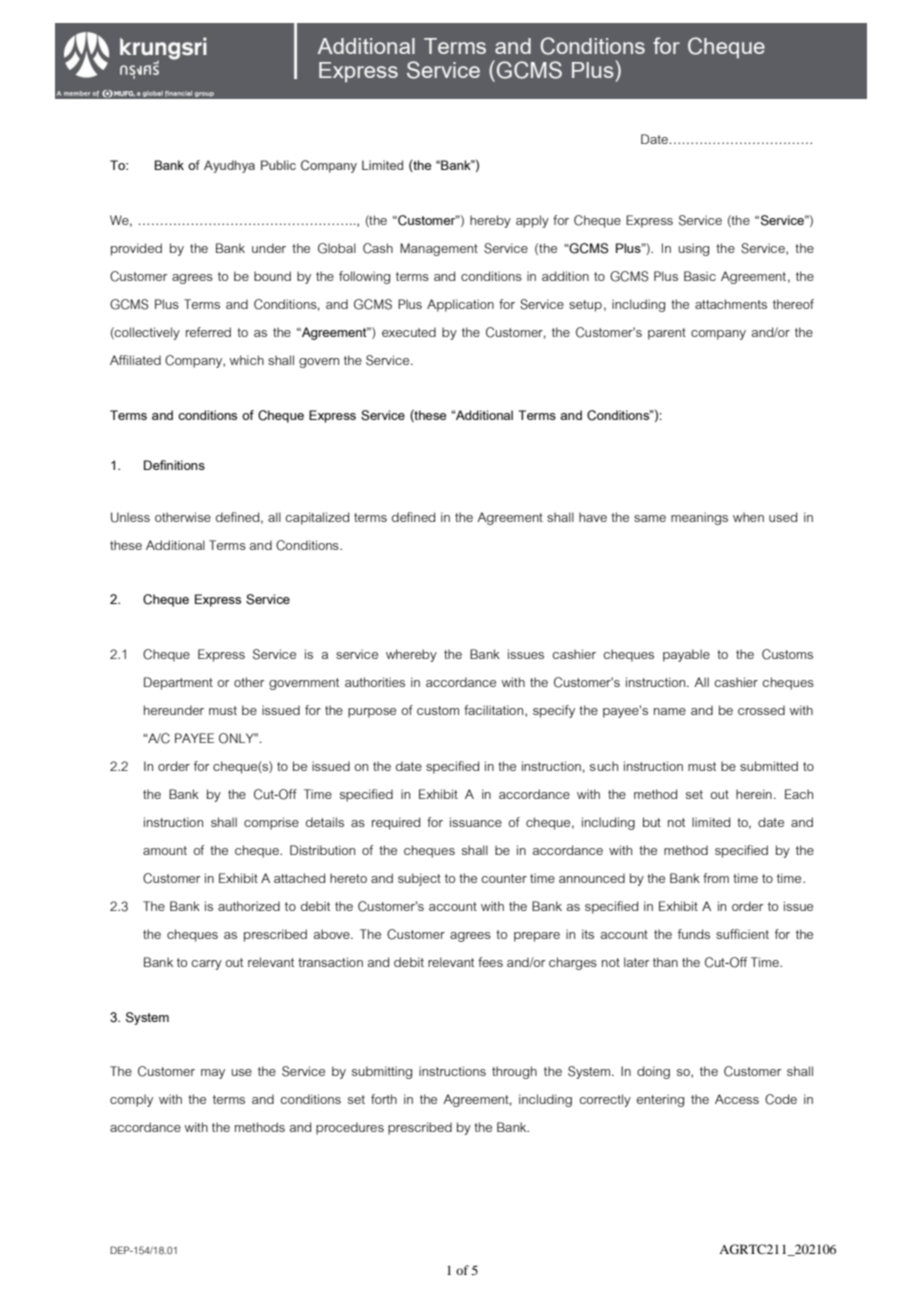  What do you see at coordinates (667, 334) in the page?
I see `parent` at bounding box center [667, 334].
